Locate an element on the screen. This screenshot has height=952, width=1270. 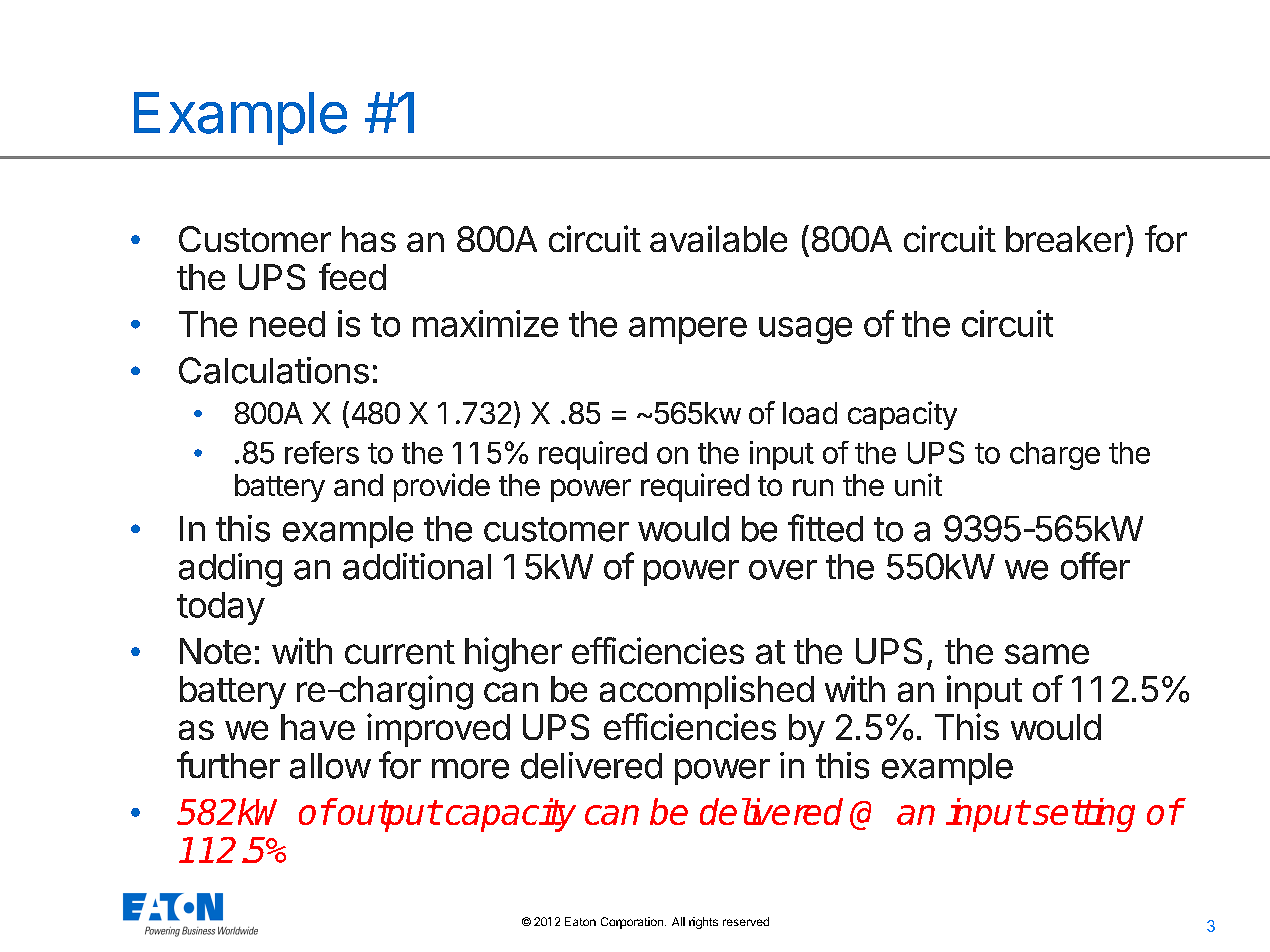
accomplished is located at coordinates (707, 692).
